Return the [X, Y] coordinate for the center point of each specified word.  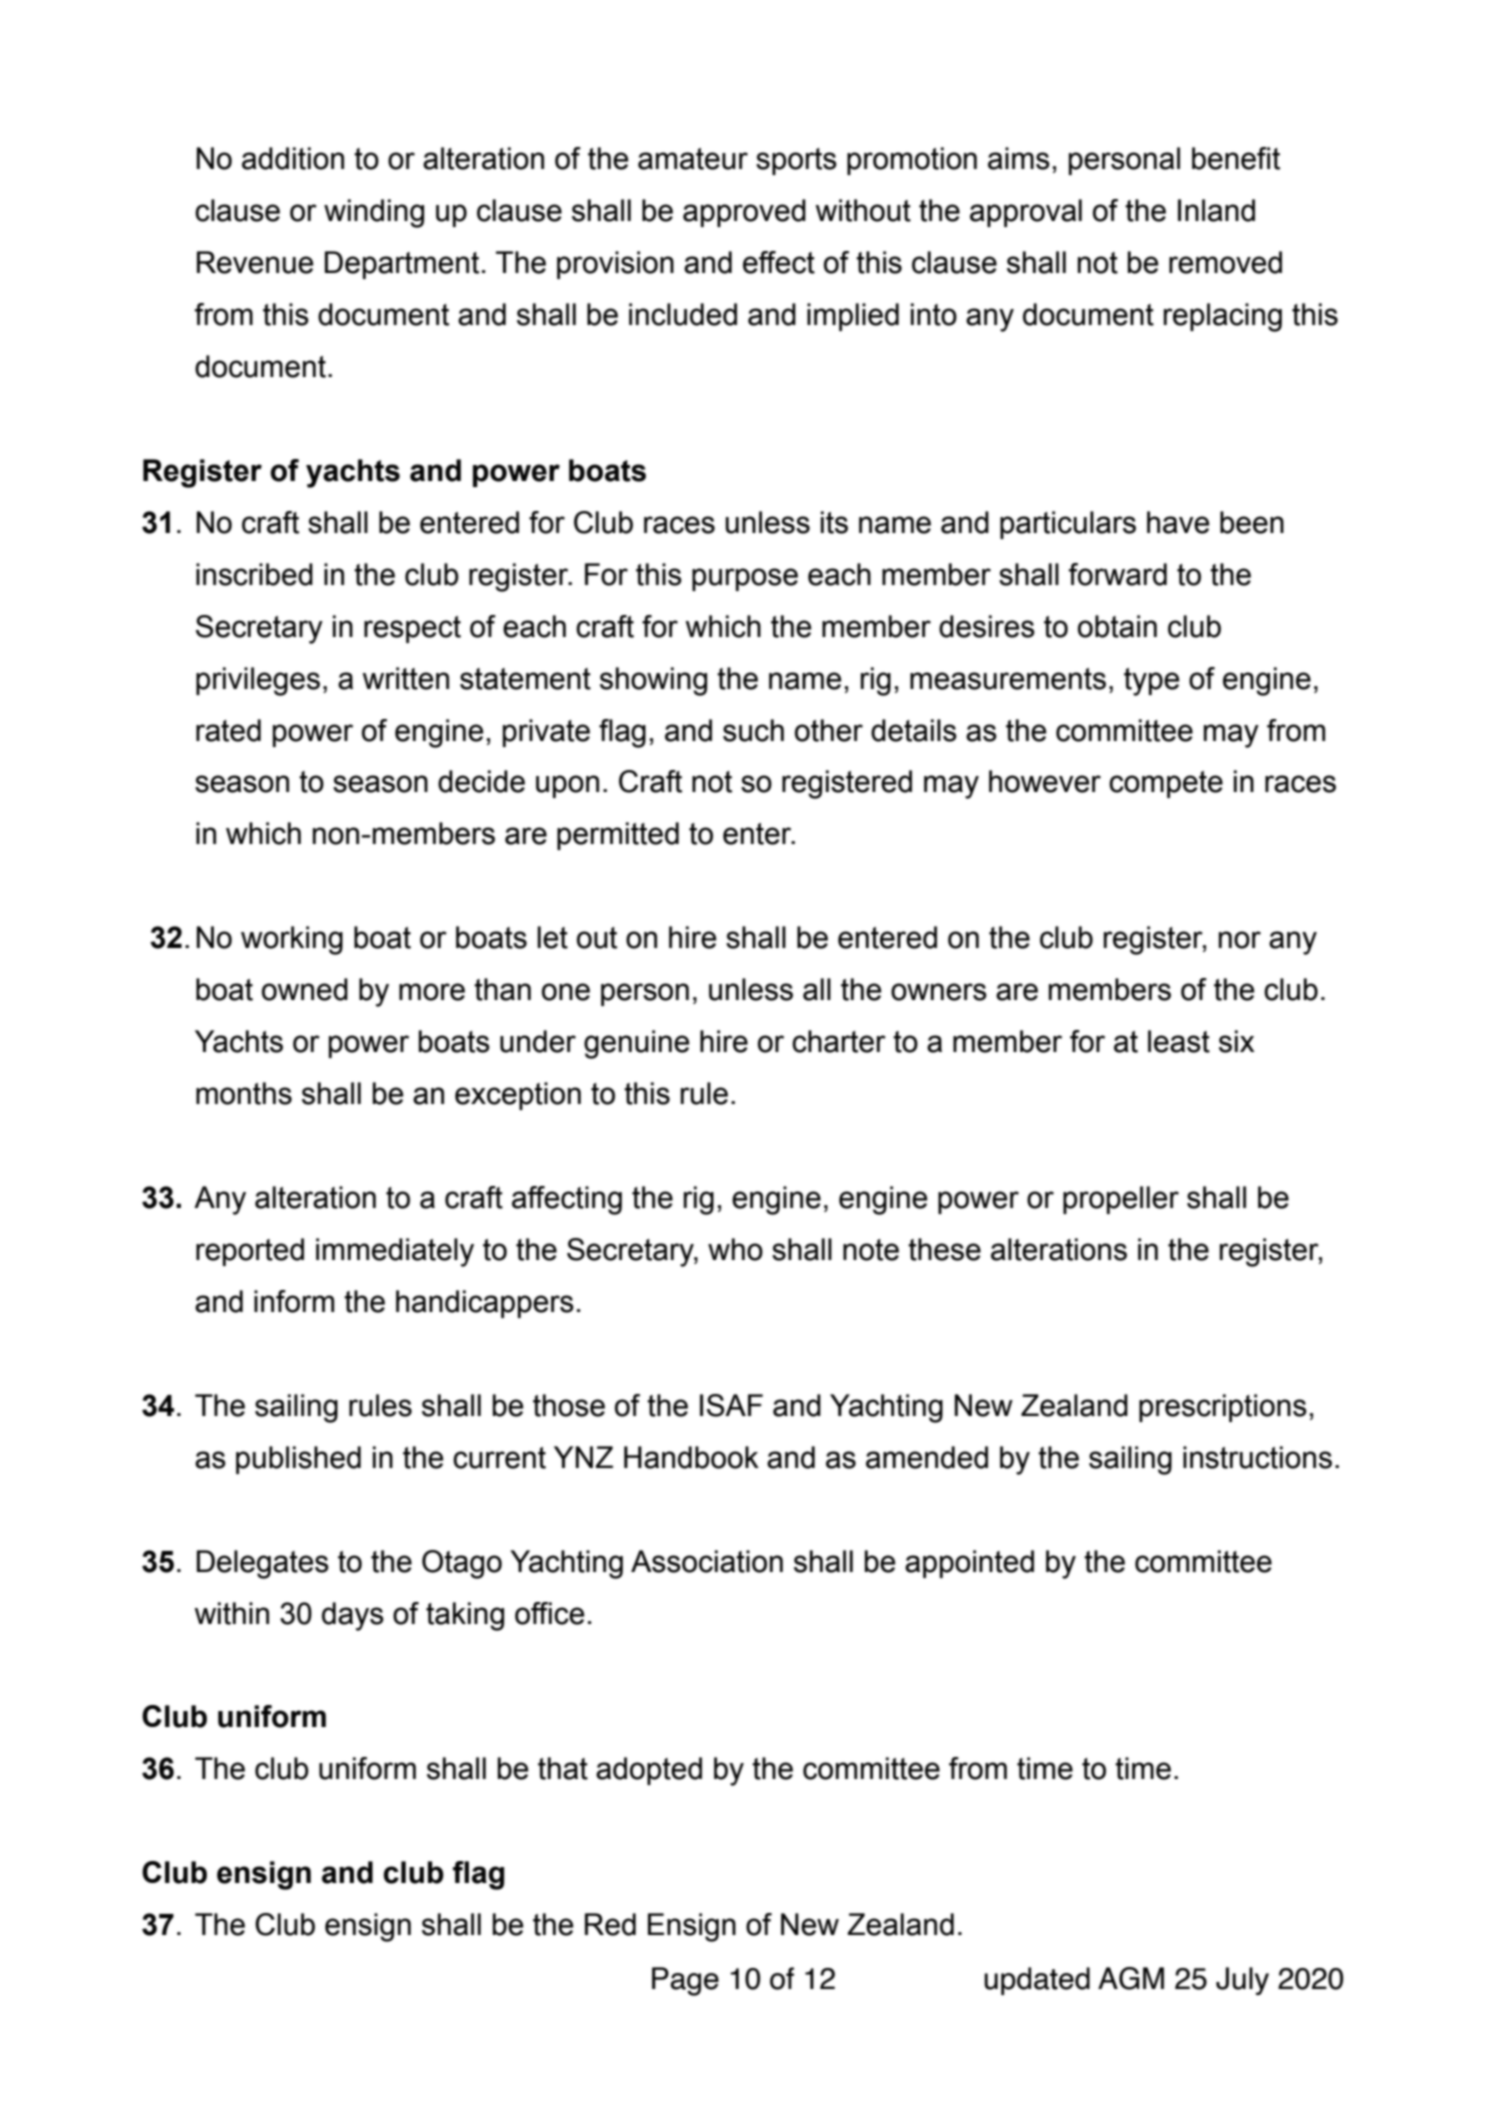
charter [839, 1041]
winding [374, 213]
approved [744, 213]
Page [685, 1981]
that [563, 1768]
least [1179, 1041]
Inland [1216, 210]
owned [305, 989]
